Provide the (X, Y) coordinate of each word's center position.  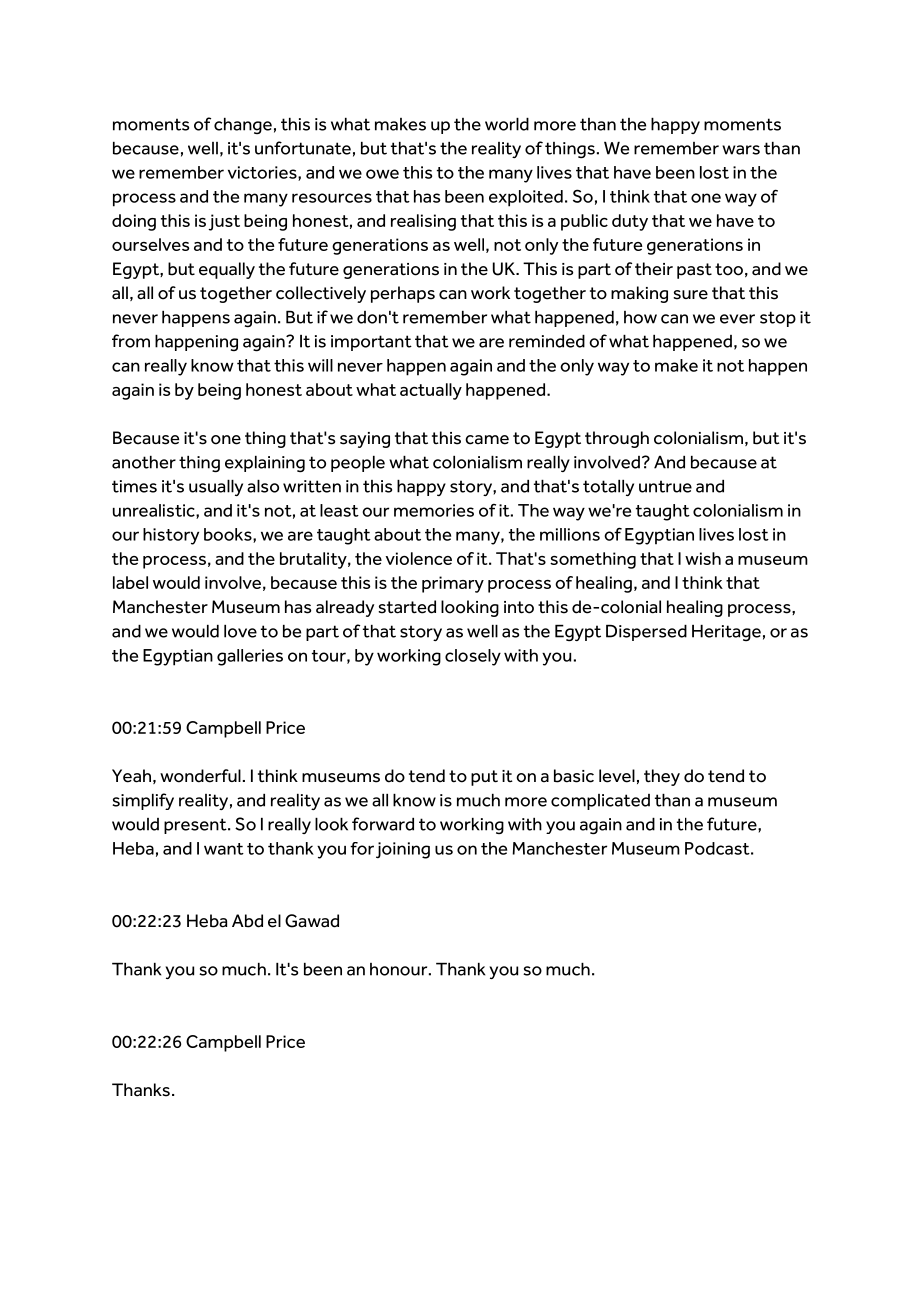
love (240, 631)
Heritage (726, 633)
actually (431, 391)
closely (473, 657)
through (617, 439)
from (131, 341)
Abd (247, 921)
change (243, 126)
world (507, 124)
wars (741, 150)
